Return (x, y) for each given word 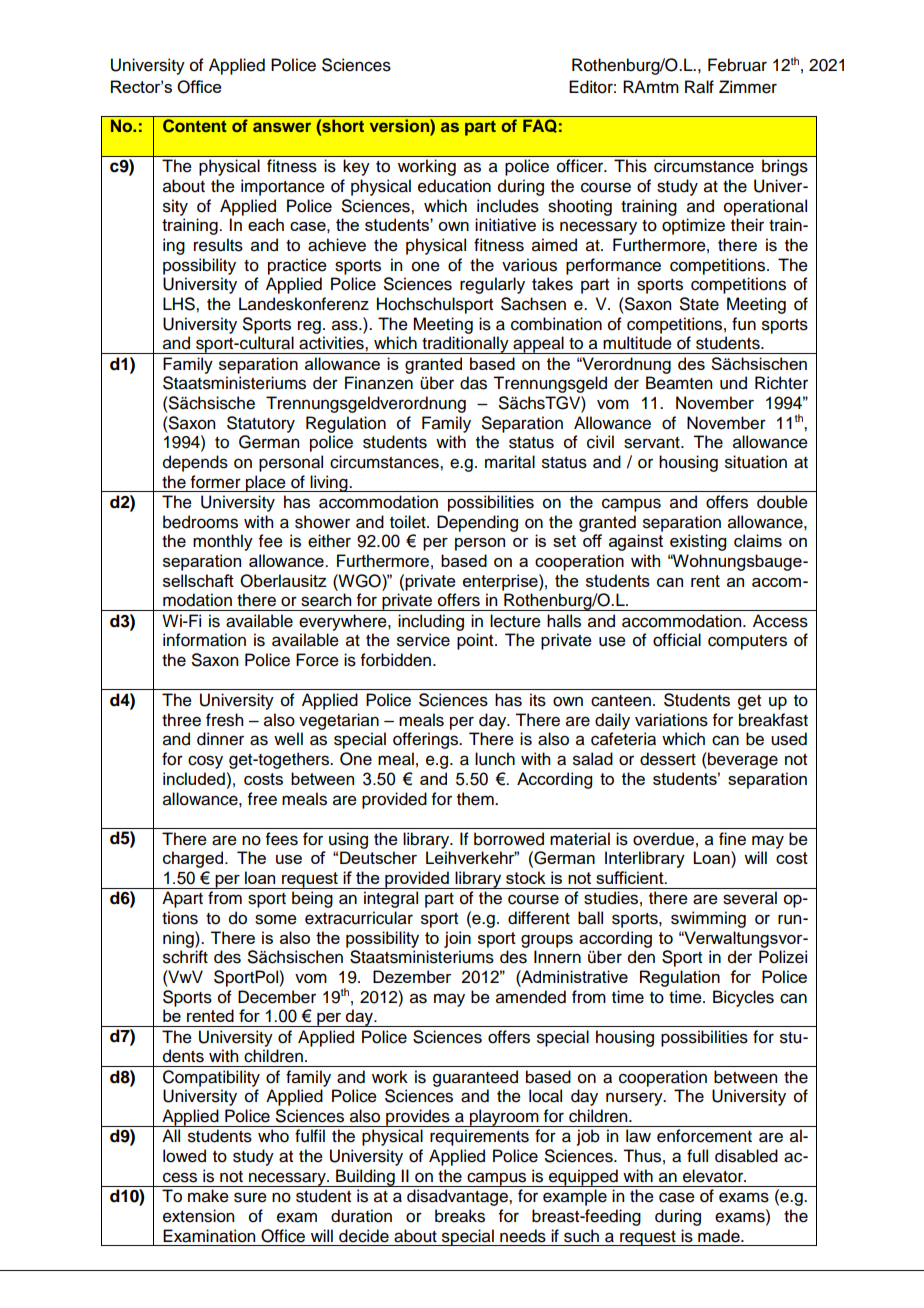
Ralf (699, 87)
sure (250, 1197)
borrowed (509, 839)
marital (510, 462)
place (266, 483)
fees (282, 839)
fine (732, 839)
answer (282, 127)
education (454, 186)
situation (756, 462)
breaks (460, 1216)
